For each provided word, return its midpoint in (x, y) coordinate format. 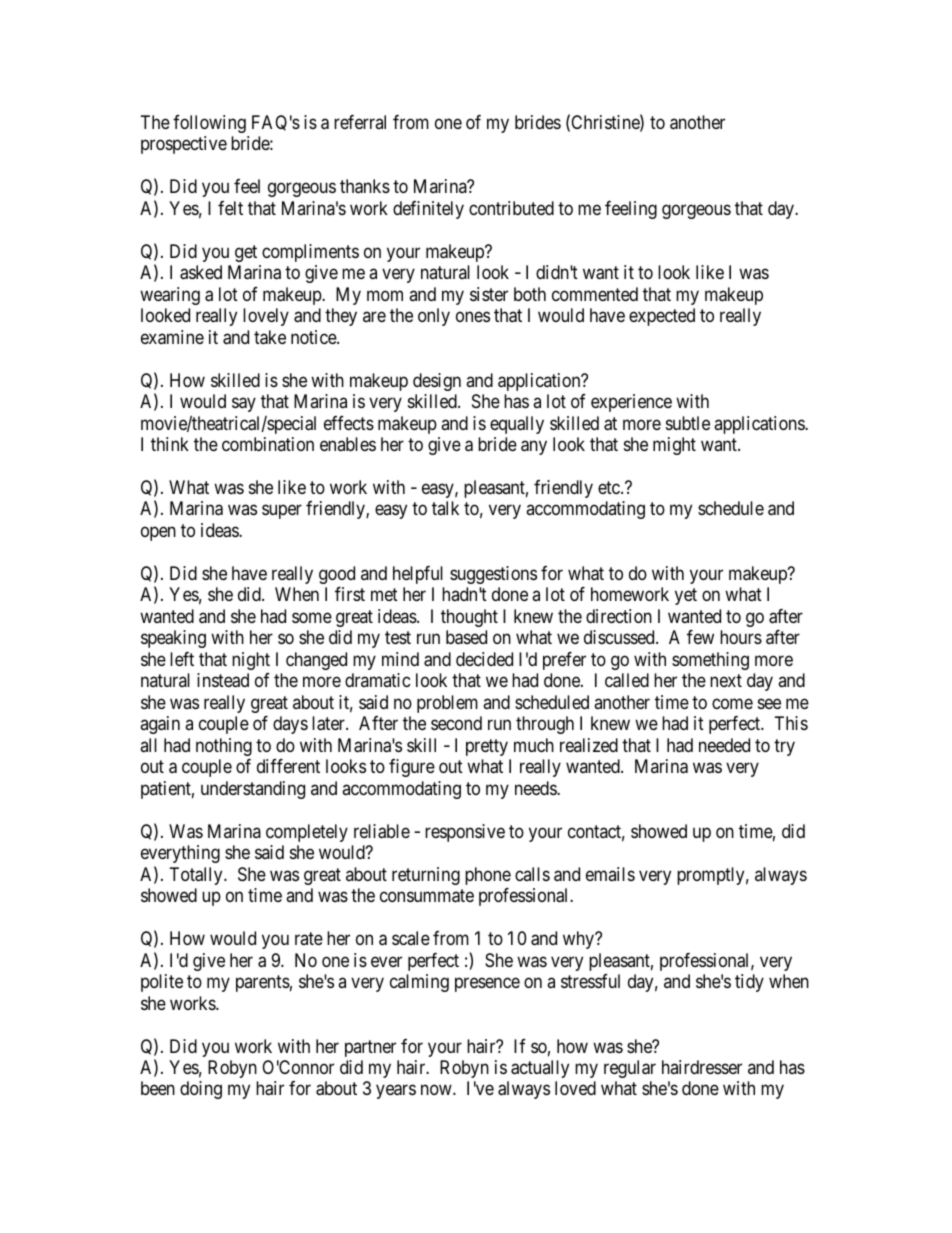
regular (630, 1069)
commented (595, 294)
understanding (253, 790)
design (437, 382)
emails (610, 874)
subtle (688, 423)
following (209, 124)
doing (201, 1090)
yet (686, 597)
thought (469, 618)
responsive (465, 833)
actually (540, 1069)
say (244, 405)
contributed (511, 208)
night (251, 661)
